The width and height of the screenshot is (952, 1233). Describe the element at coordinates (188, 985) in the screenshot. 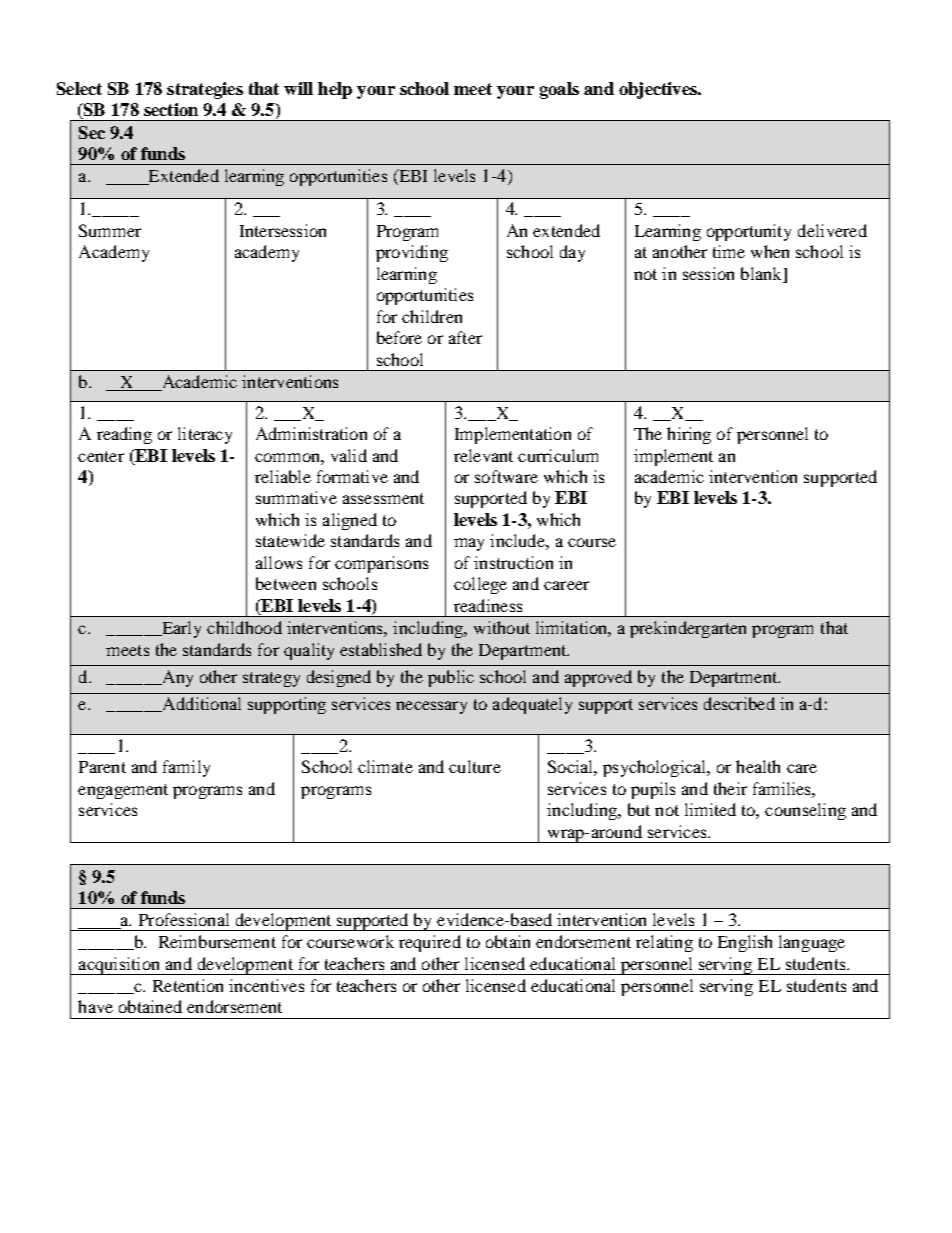

I see `Retention` at that location.
